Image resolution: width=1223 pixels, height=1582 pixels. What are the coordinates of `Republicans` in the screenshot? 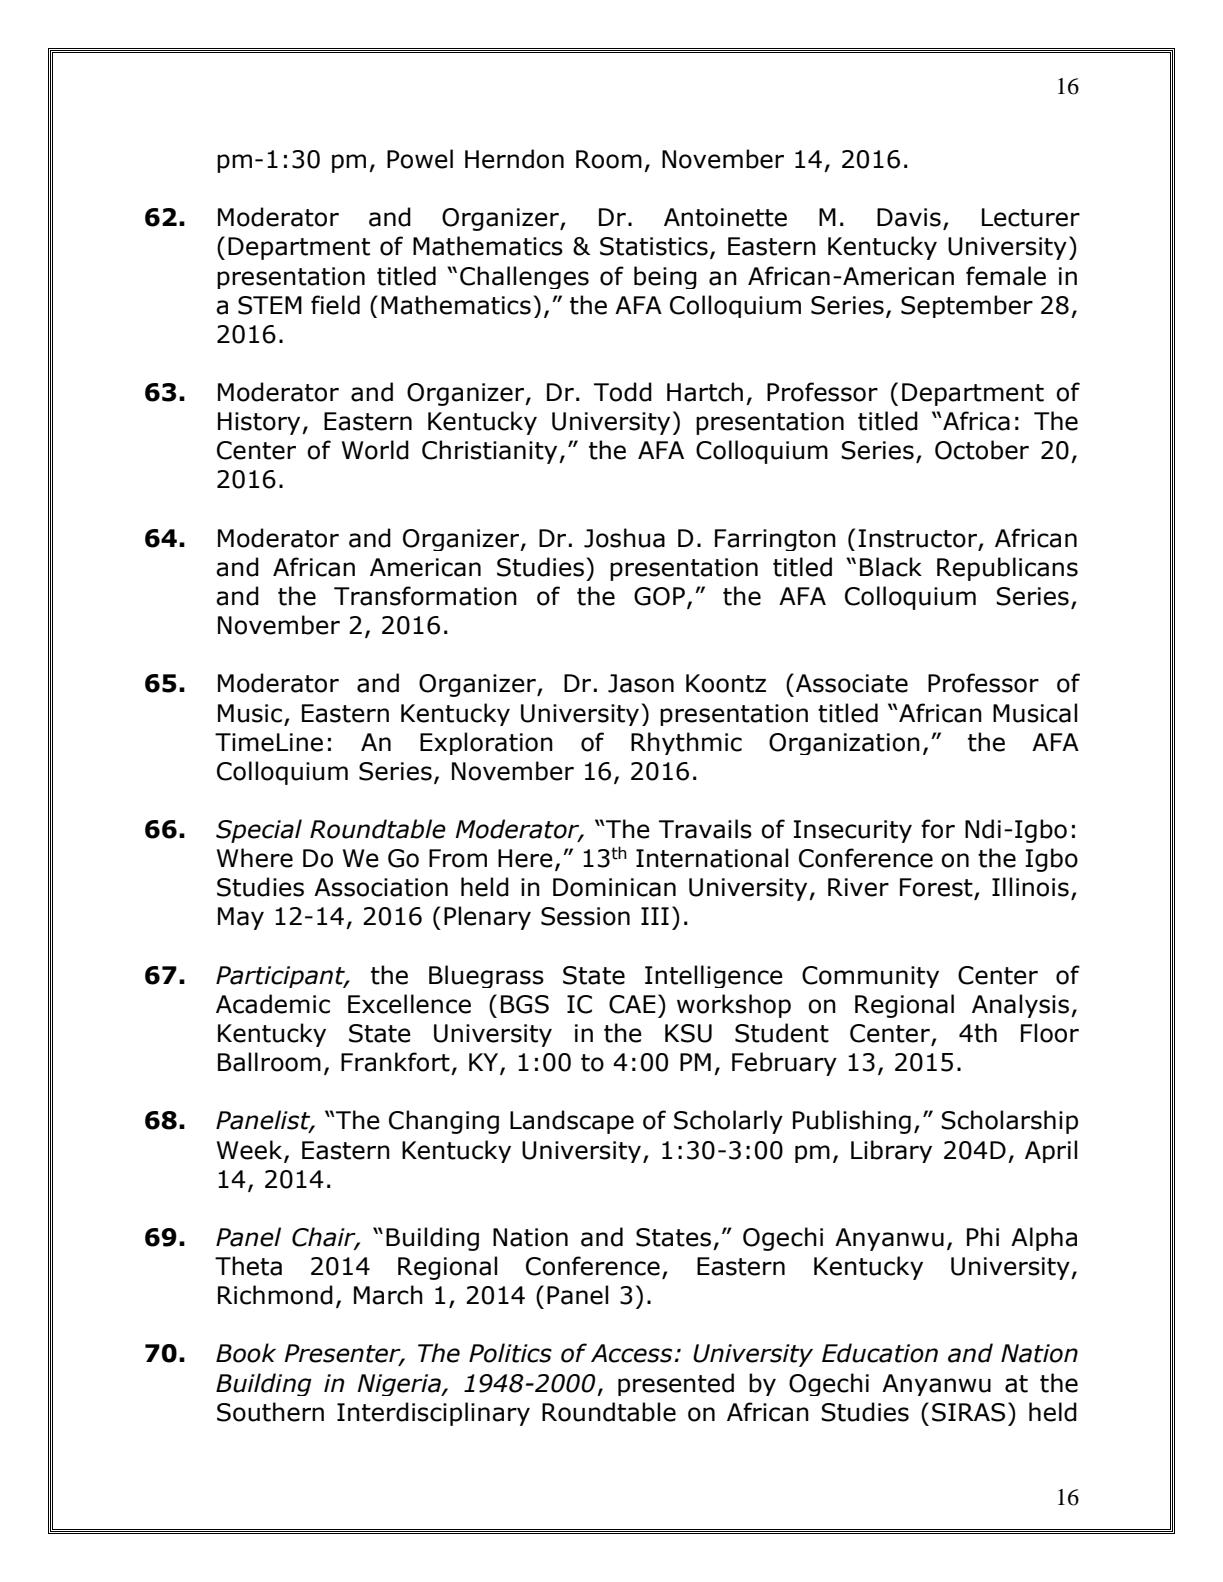 It's located at (1007, 569).
